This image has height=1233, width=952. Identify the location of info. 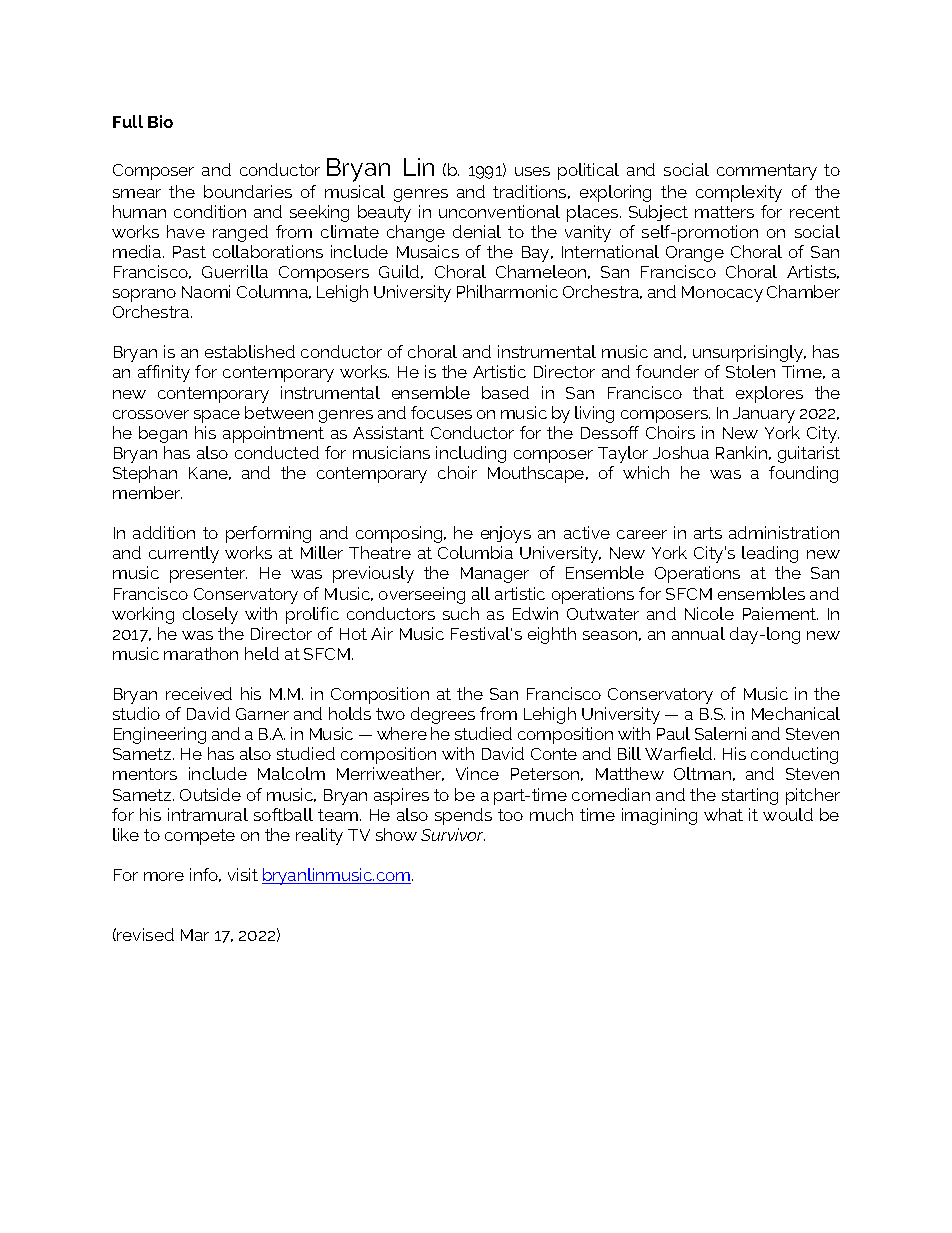
(205, 875).
